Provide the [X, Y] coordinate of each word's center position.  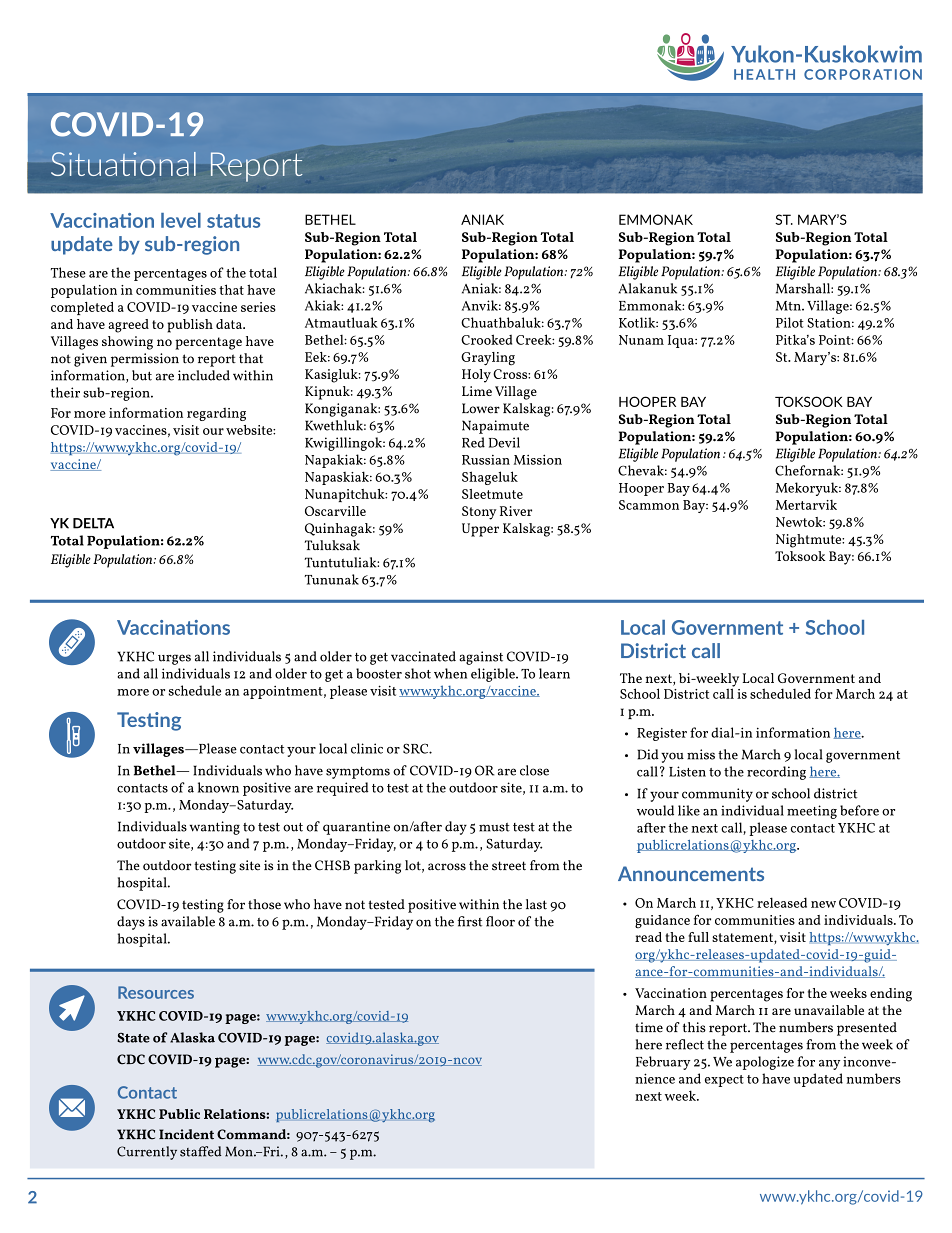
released [782, 902]
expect [724, 1081]
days [131, 923]
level [181, 220]
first [470, 921]
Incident [186, 1134]
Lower [481, 408]
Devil [504, 442]
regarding [216, 414]
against [481, 658]
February [663, 1063]
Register [662, 734]
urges [174, 659]
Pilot [789, 322]
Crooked [486, 339]
